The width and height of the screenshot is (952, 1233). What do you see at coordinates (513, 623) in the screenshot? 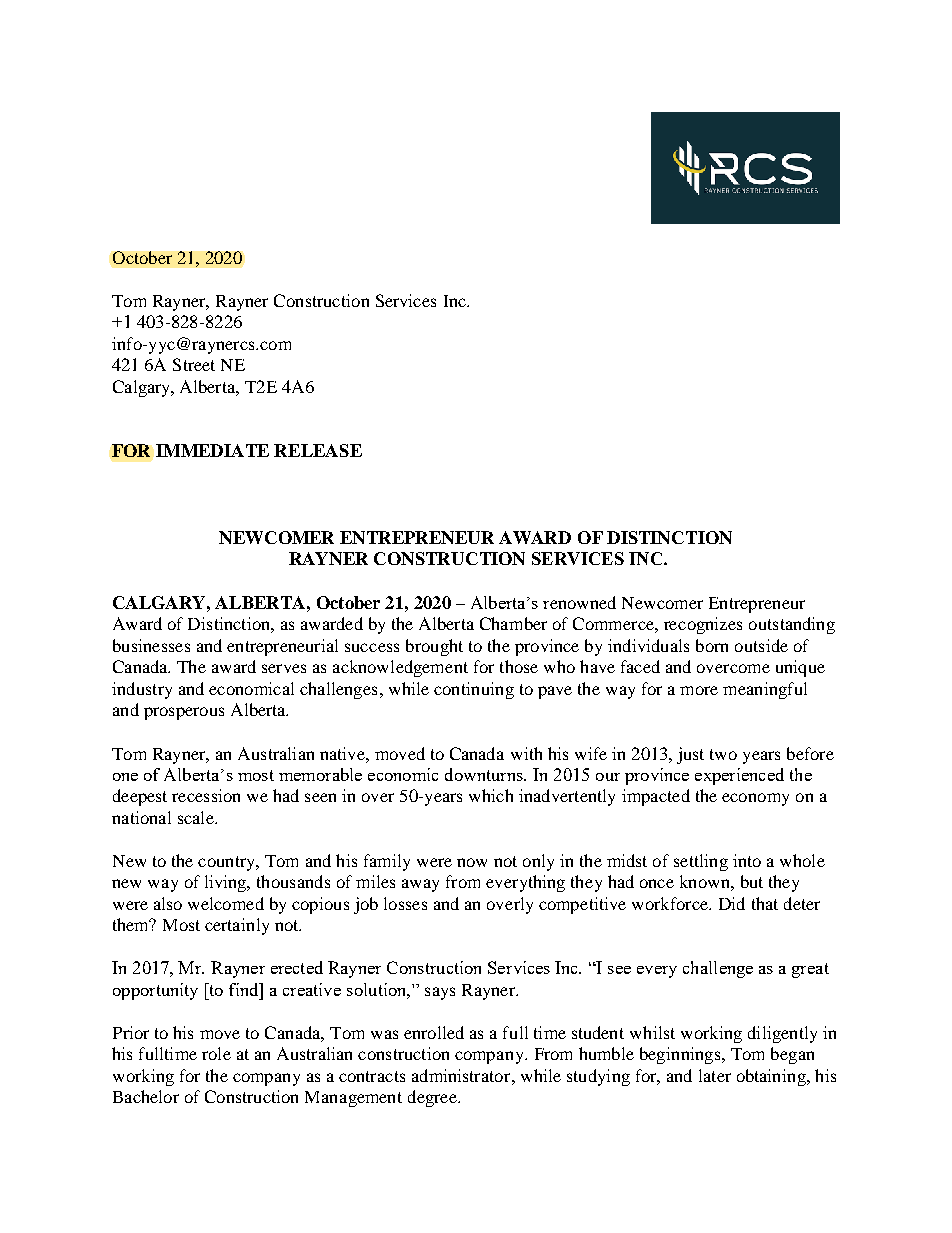
I see `Chamber` at bounding box center [513, 623].
